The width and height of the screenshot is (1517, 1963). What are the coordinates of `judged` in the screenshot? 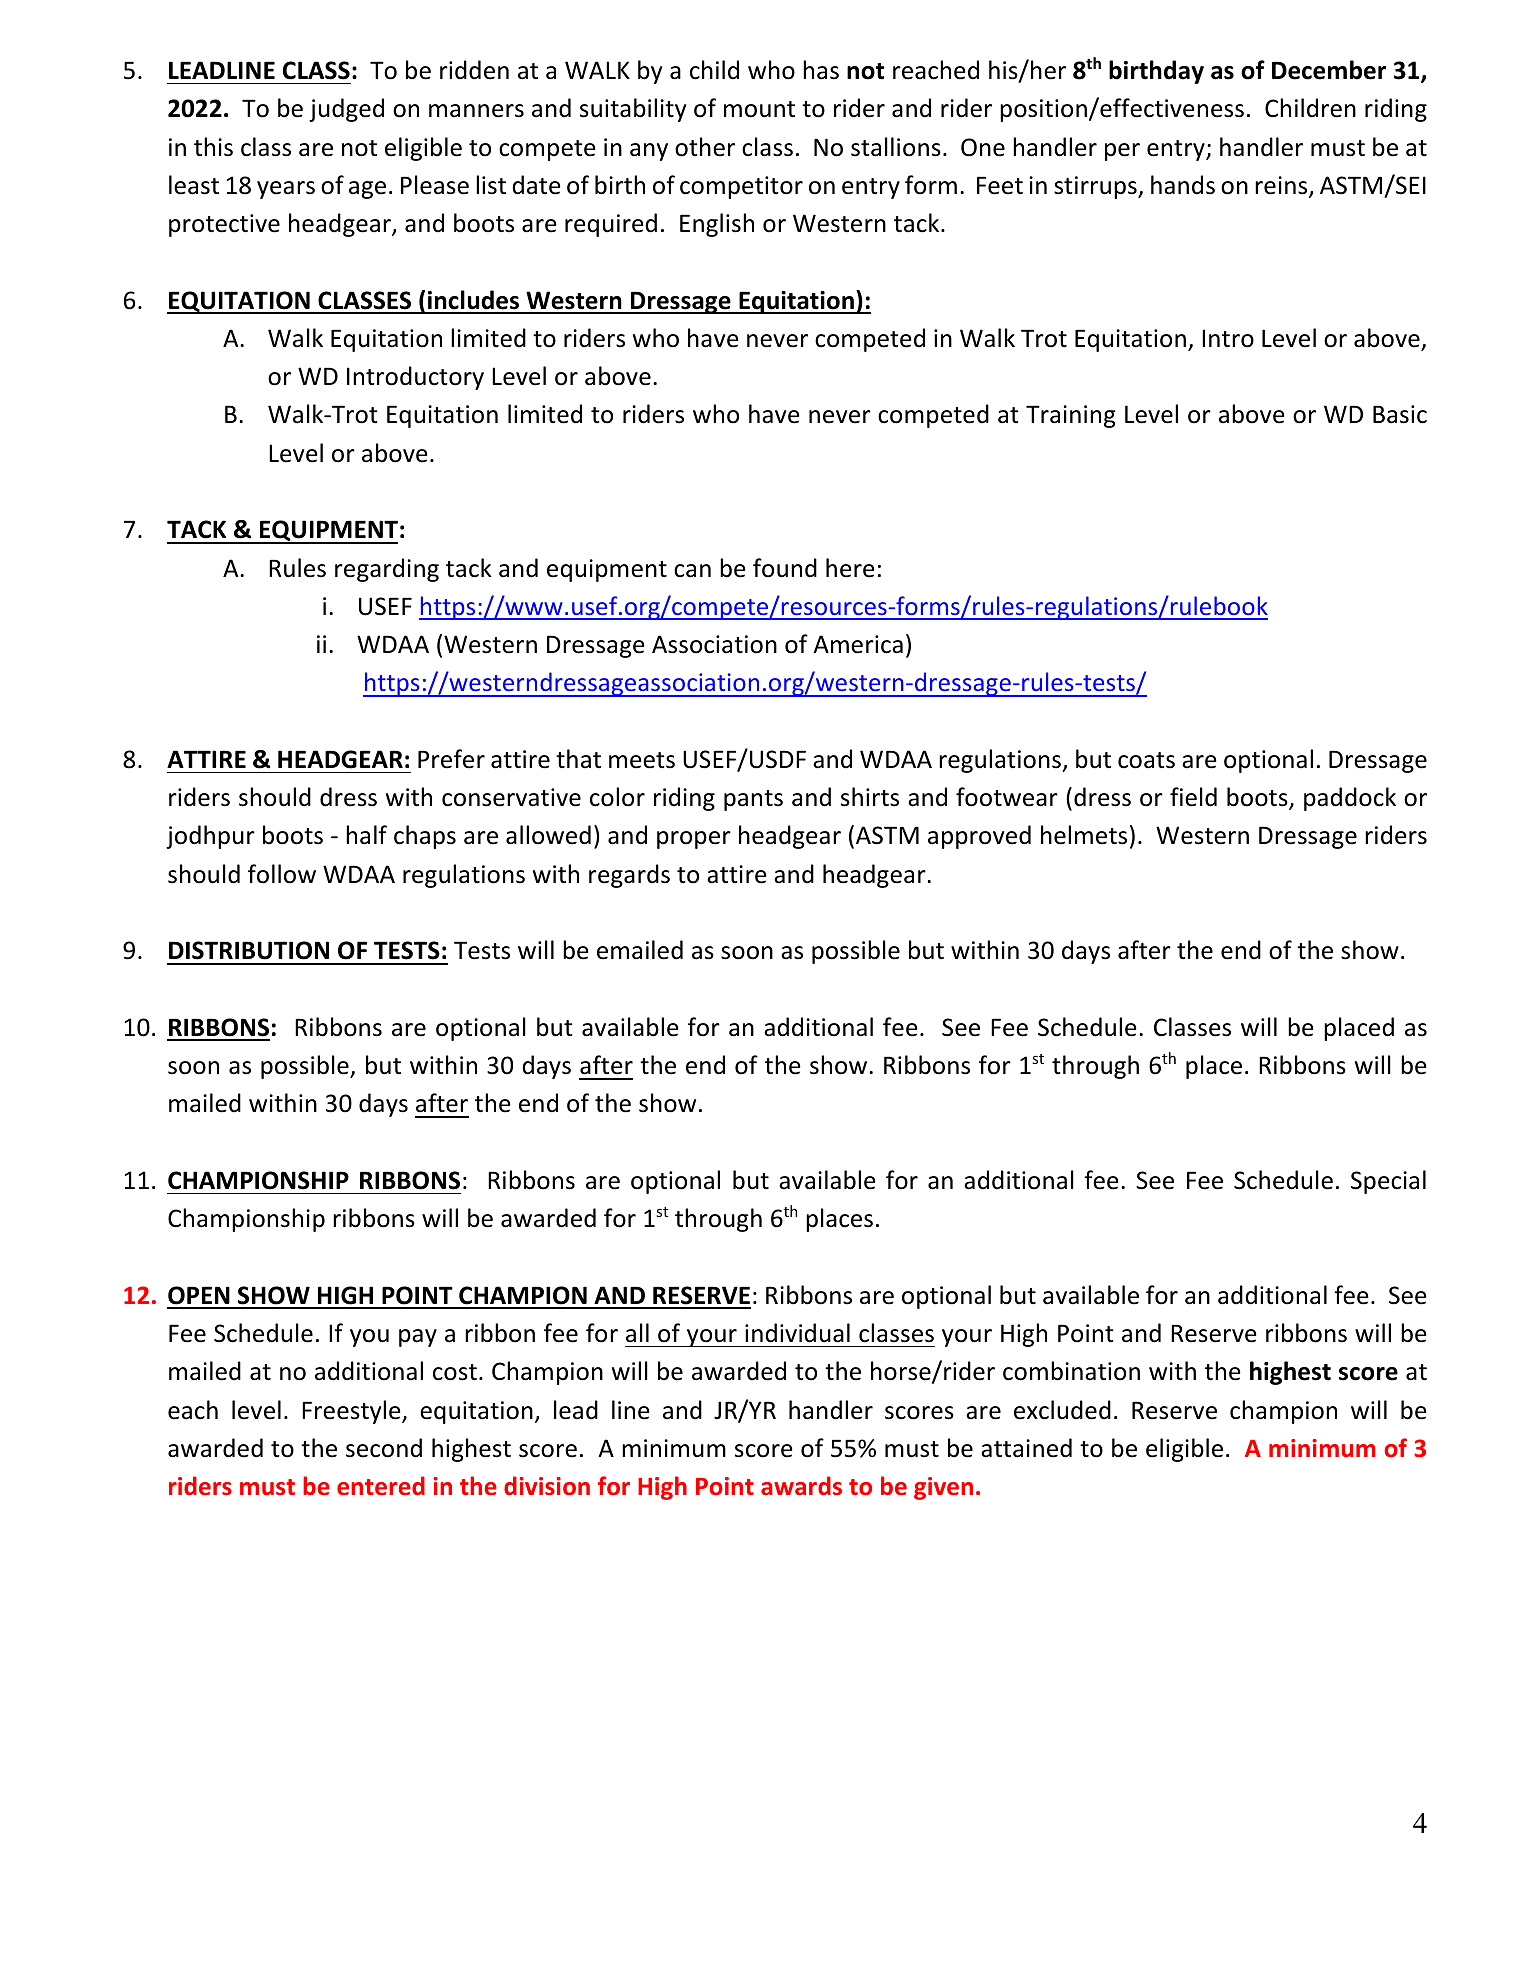 It's located at (346, 110).
